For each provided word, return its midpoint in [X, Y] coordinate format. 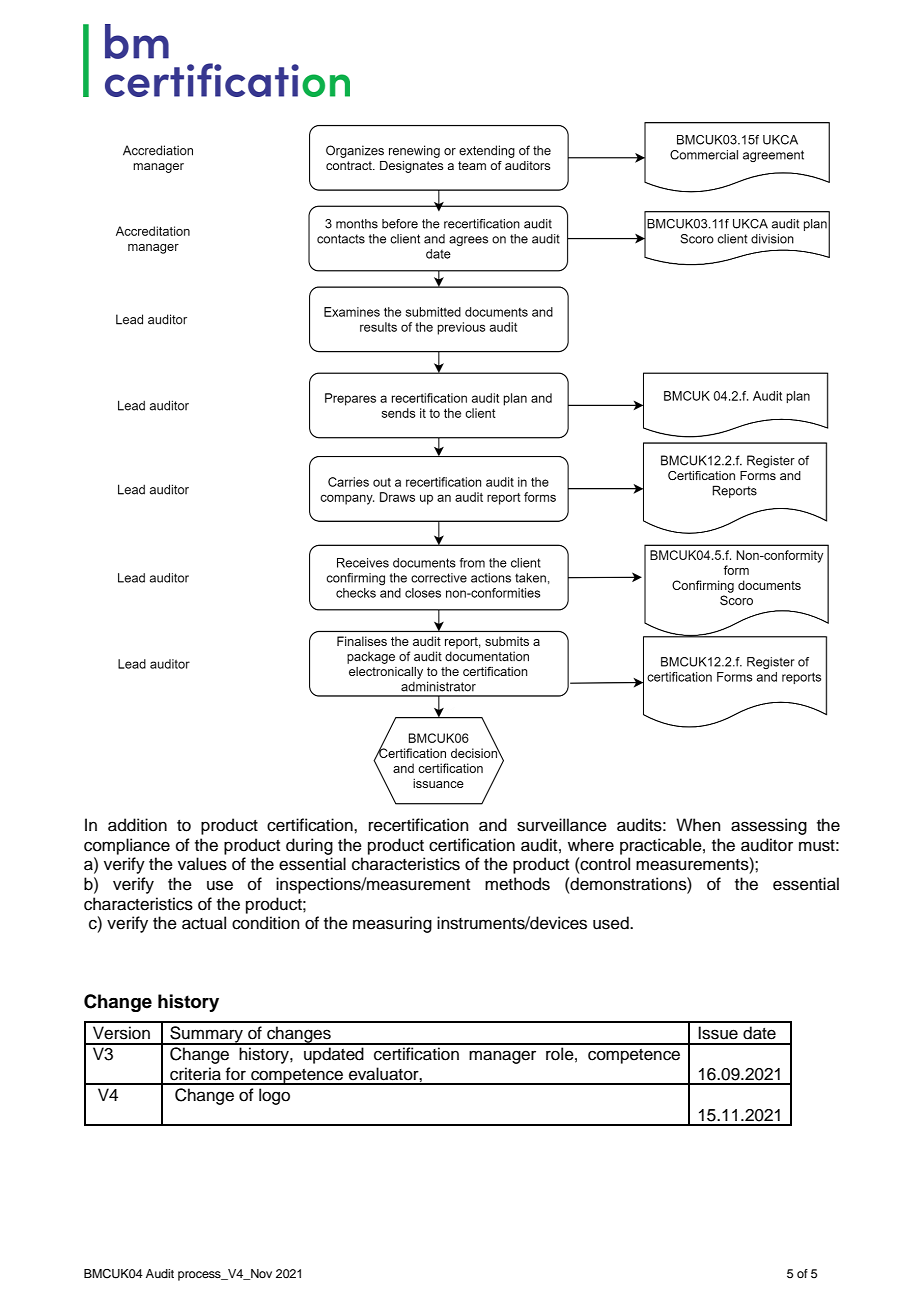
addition [137, 825]
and [493, 825]
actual [204, 923]
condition [266, 923]
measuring [392, 924]
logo [274, 1096]
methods [517, 884]
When [698, 825]
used [612, 923]
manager [502, 1057]
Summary [206, 1035]
